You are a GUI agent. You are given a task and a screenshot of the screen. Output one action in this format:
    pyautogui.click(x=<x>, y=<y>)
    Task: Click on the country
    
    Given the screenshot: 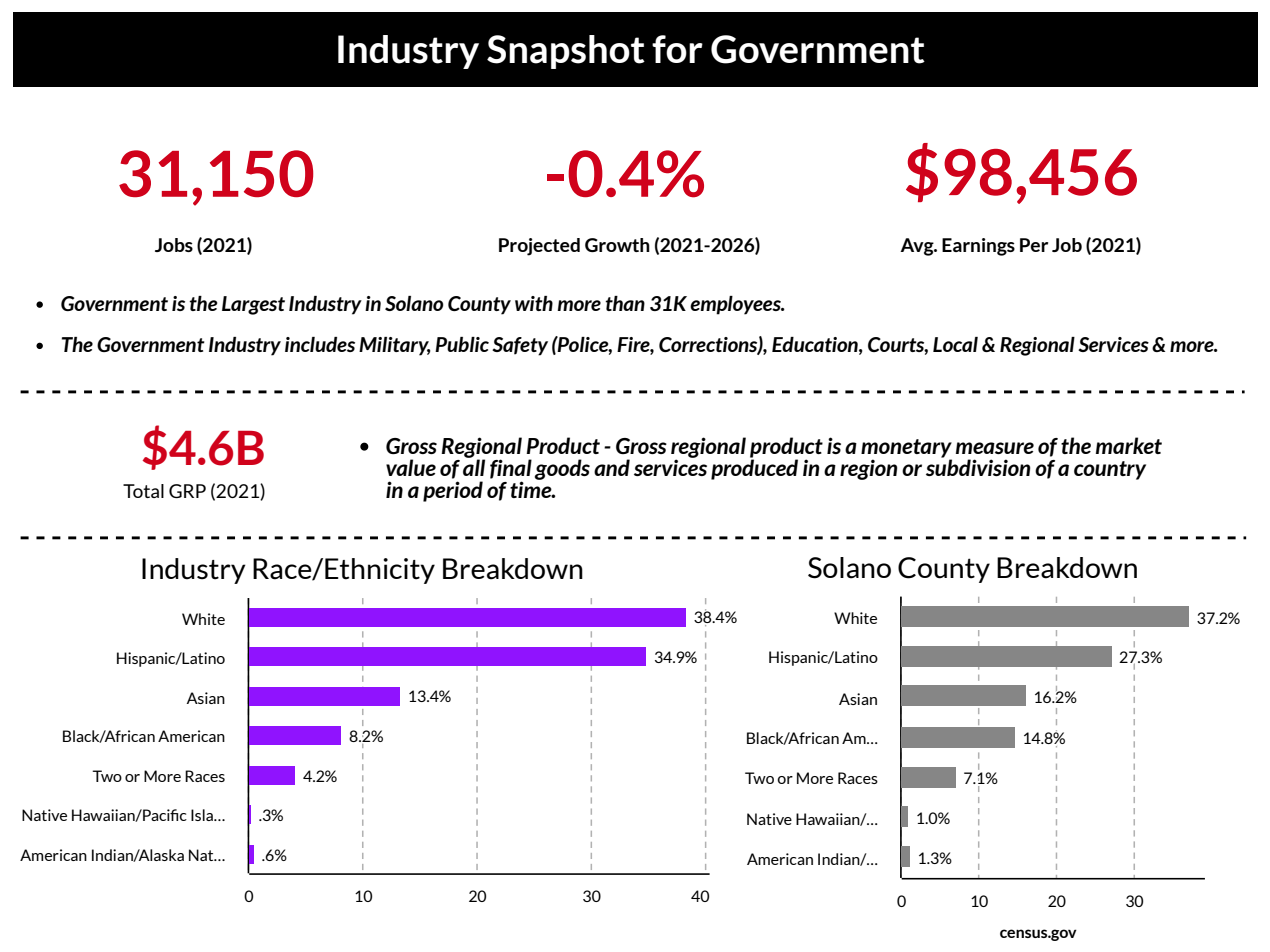 What is the action you would take?
    pyautogui.click(x=1110, y=470)
